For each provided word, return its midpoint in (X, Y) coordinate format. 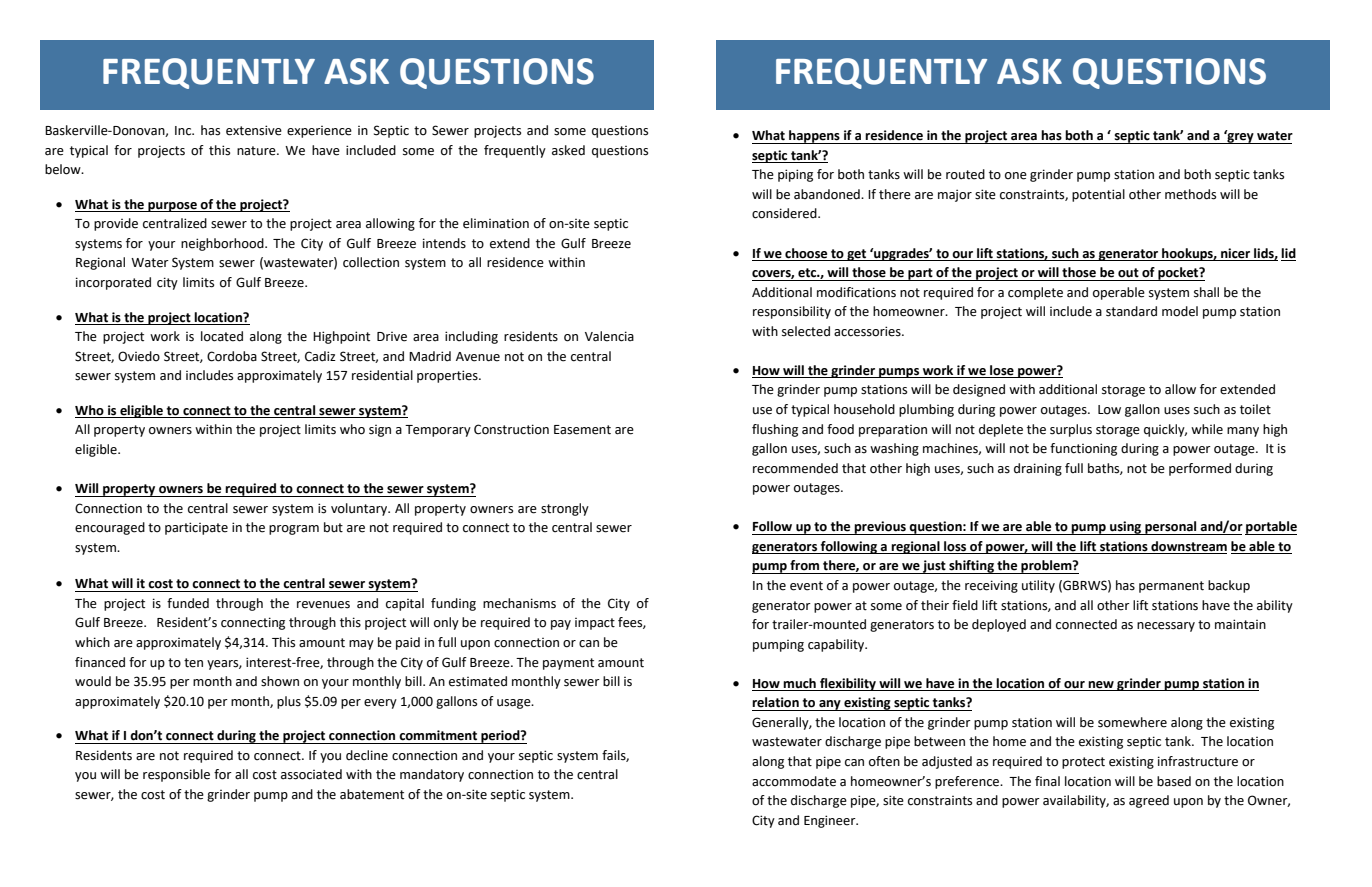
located (222, 336)
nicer (1235, 253)
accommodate (794, 781)
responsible (176, 775)
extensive (254, 130)
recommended (795, 468)
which (92, 642)
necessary (1166, 627)
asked (568, 150)
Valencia (609, 336)
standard (1131, 311)
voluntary (360, 509)
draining (1038, 469)
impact (595, 624)
